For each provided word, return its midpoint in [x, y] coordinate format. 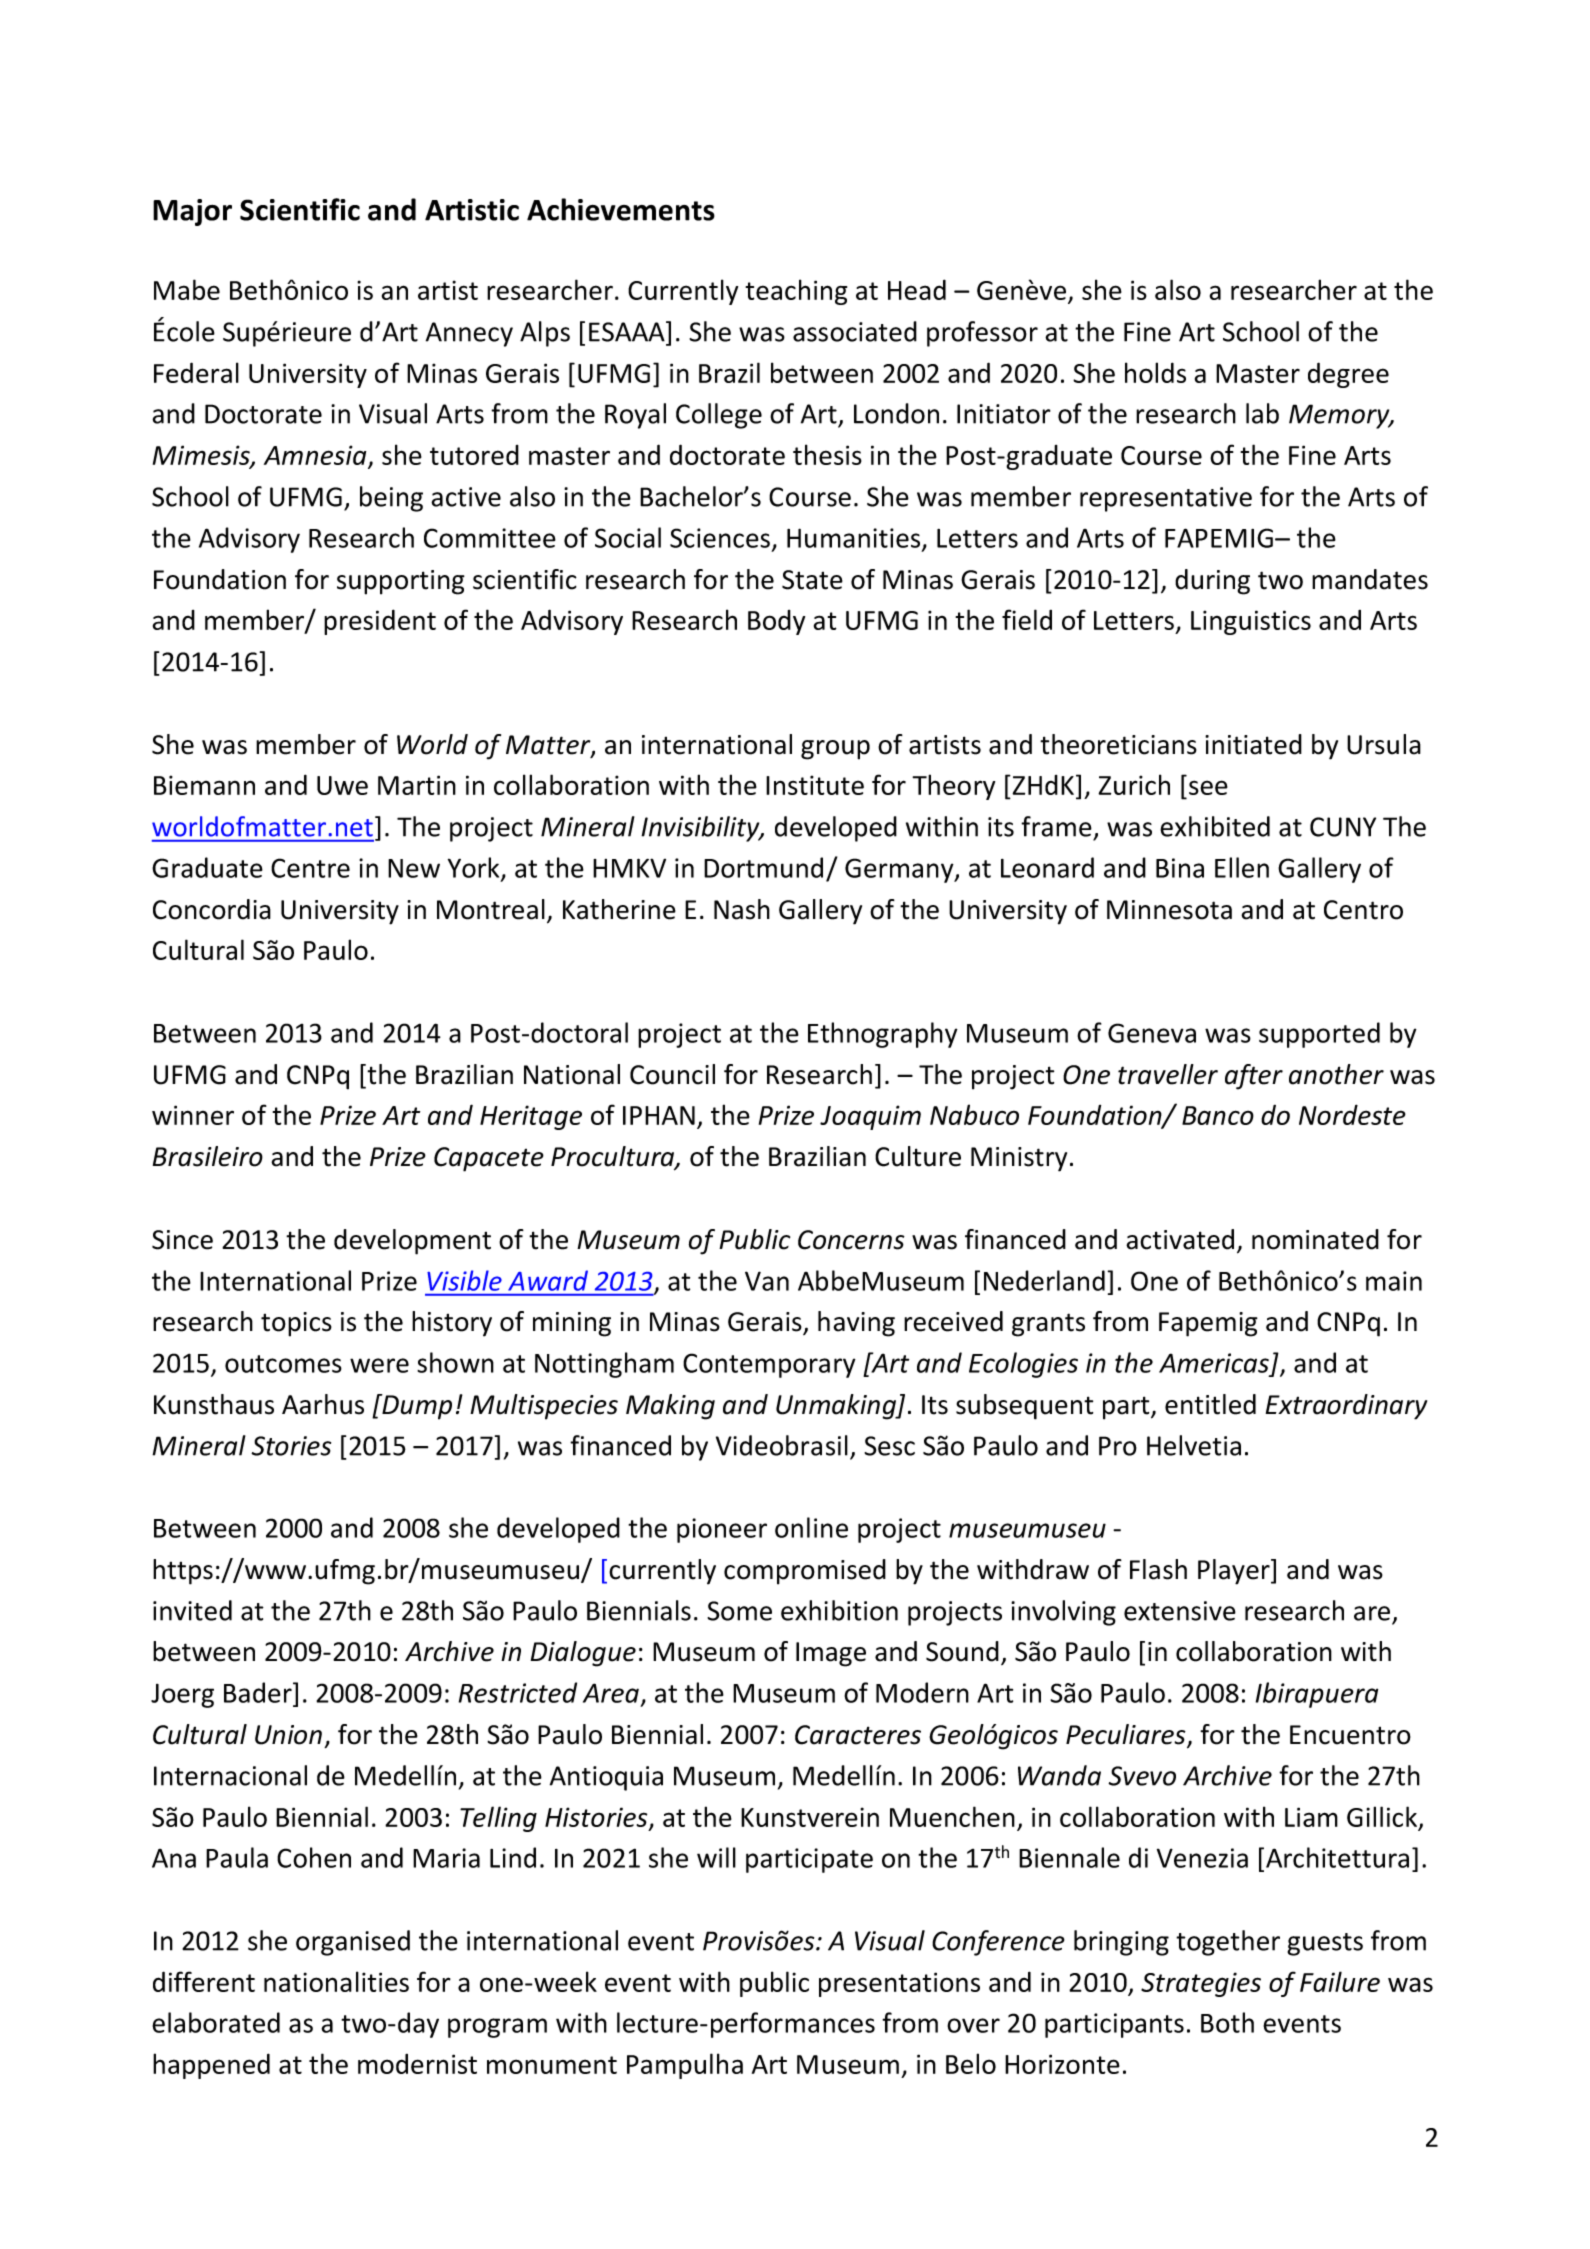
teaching [796, 292]
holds [1155, 372]
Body [776, 622]
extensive [1180, 1611]
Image [831, 1654]
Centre [310, 868]
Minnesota [1169, 910]
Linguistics [1251, 622]
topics [296, 1324]
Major [192, 212]
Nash [742, 909]
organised [353, 1943]
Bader [259, 1692]
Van [767, 1281]
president [380, 622]
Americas [1214, 1363]
